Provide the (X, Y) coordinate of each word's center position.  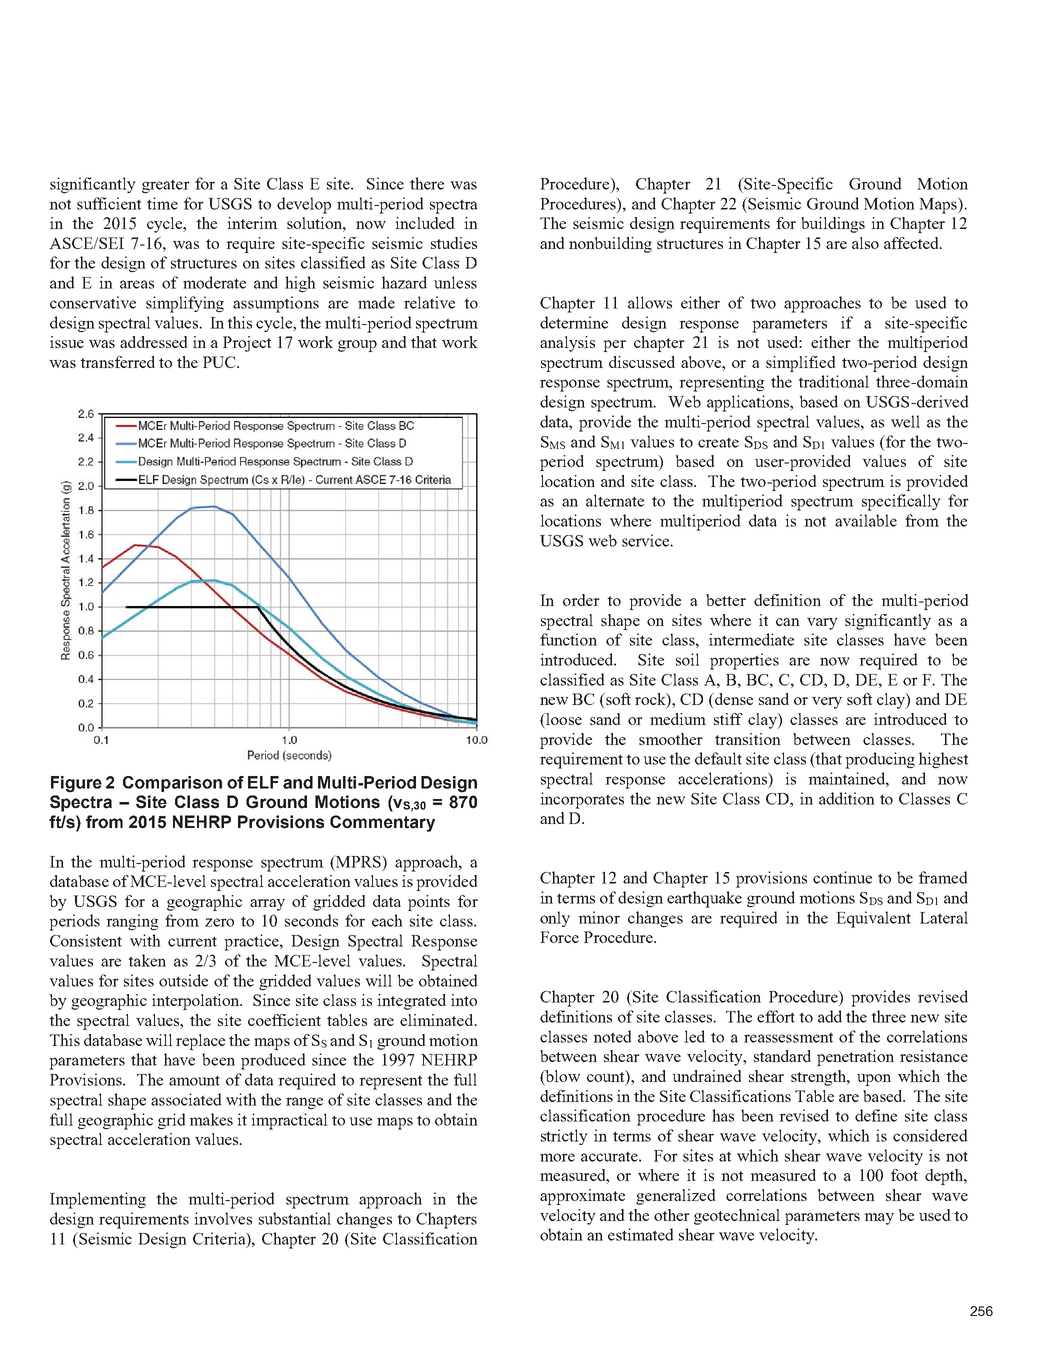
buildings (833, 225)
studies (454, 243)
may (879, 1219)
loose (563, 720)
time (162, 203)
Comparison (172, 784)
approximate (582, 1197)
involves (223, 1218)
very (827, 703)
